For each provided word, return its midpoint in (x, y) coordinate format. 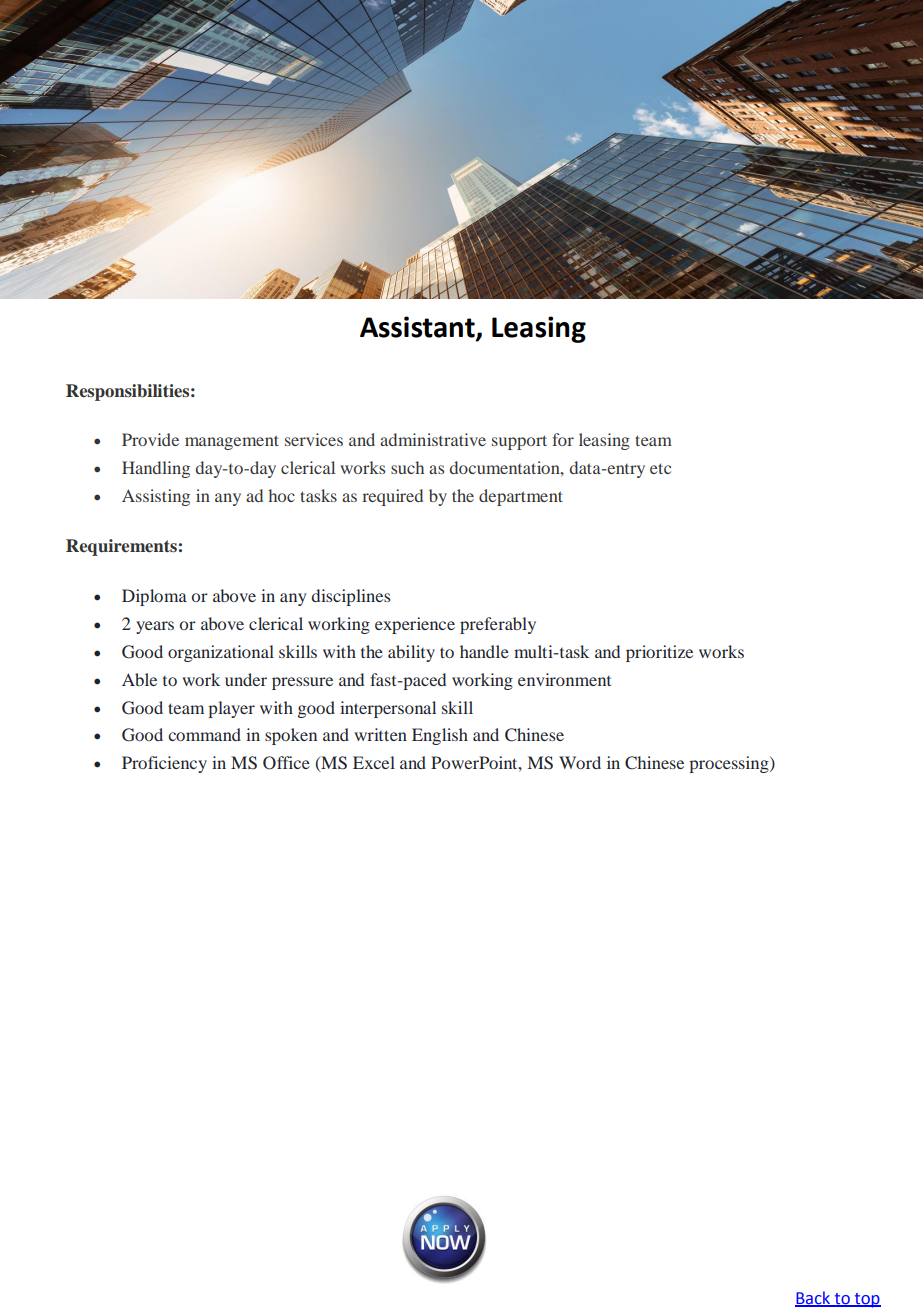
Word (580, 762)
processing (730, 764)
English (440, 736)
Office (286, 763)
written (380, 734)
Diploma (154, 597)
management (232, 442)
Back (814, 1298)
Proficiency (164, 764)
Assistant (418, 328)
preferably (498, 625)
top (866, 1300)
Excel (374, 762)
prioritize (659, 653)
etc (660, 468)
